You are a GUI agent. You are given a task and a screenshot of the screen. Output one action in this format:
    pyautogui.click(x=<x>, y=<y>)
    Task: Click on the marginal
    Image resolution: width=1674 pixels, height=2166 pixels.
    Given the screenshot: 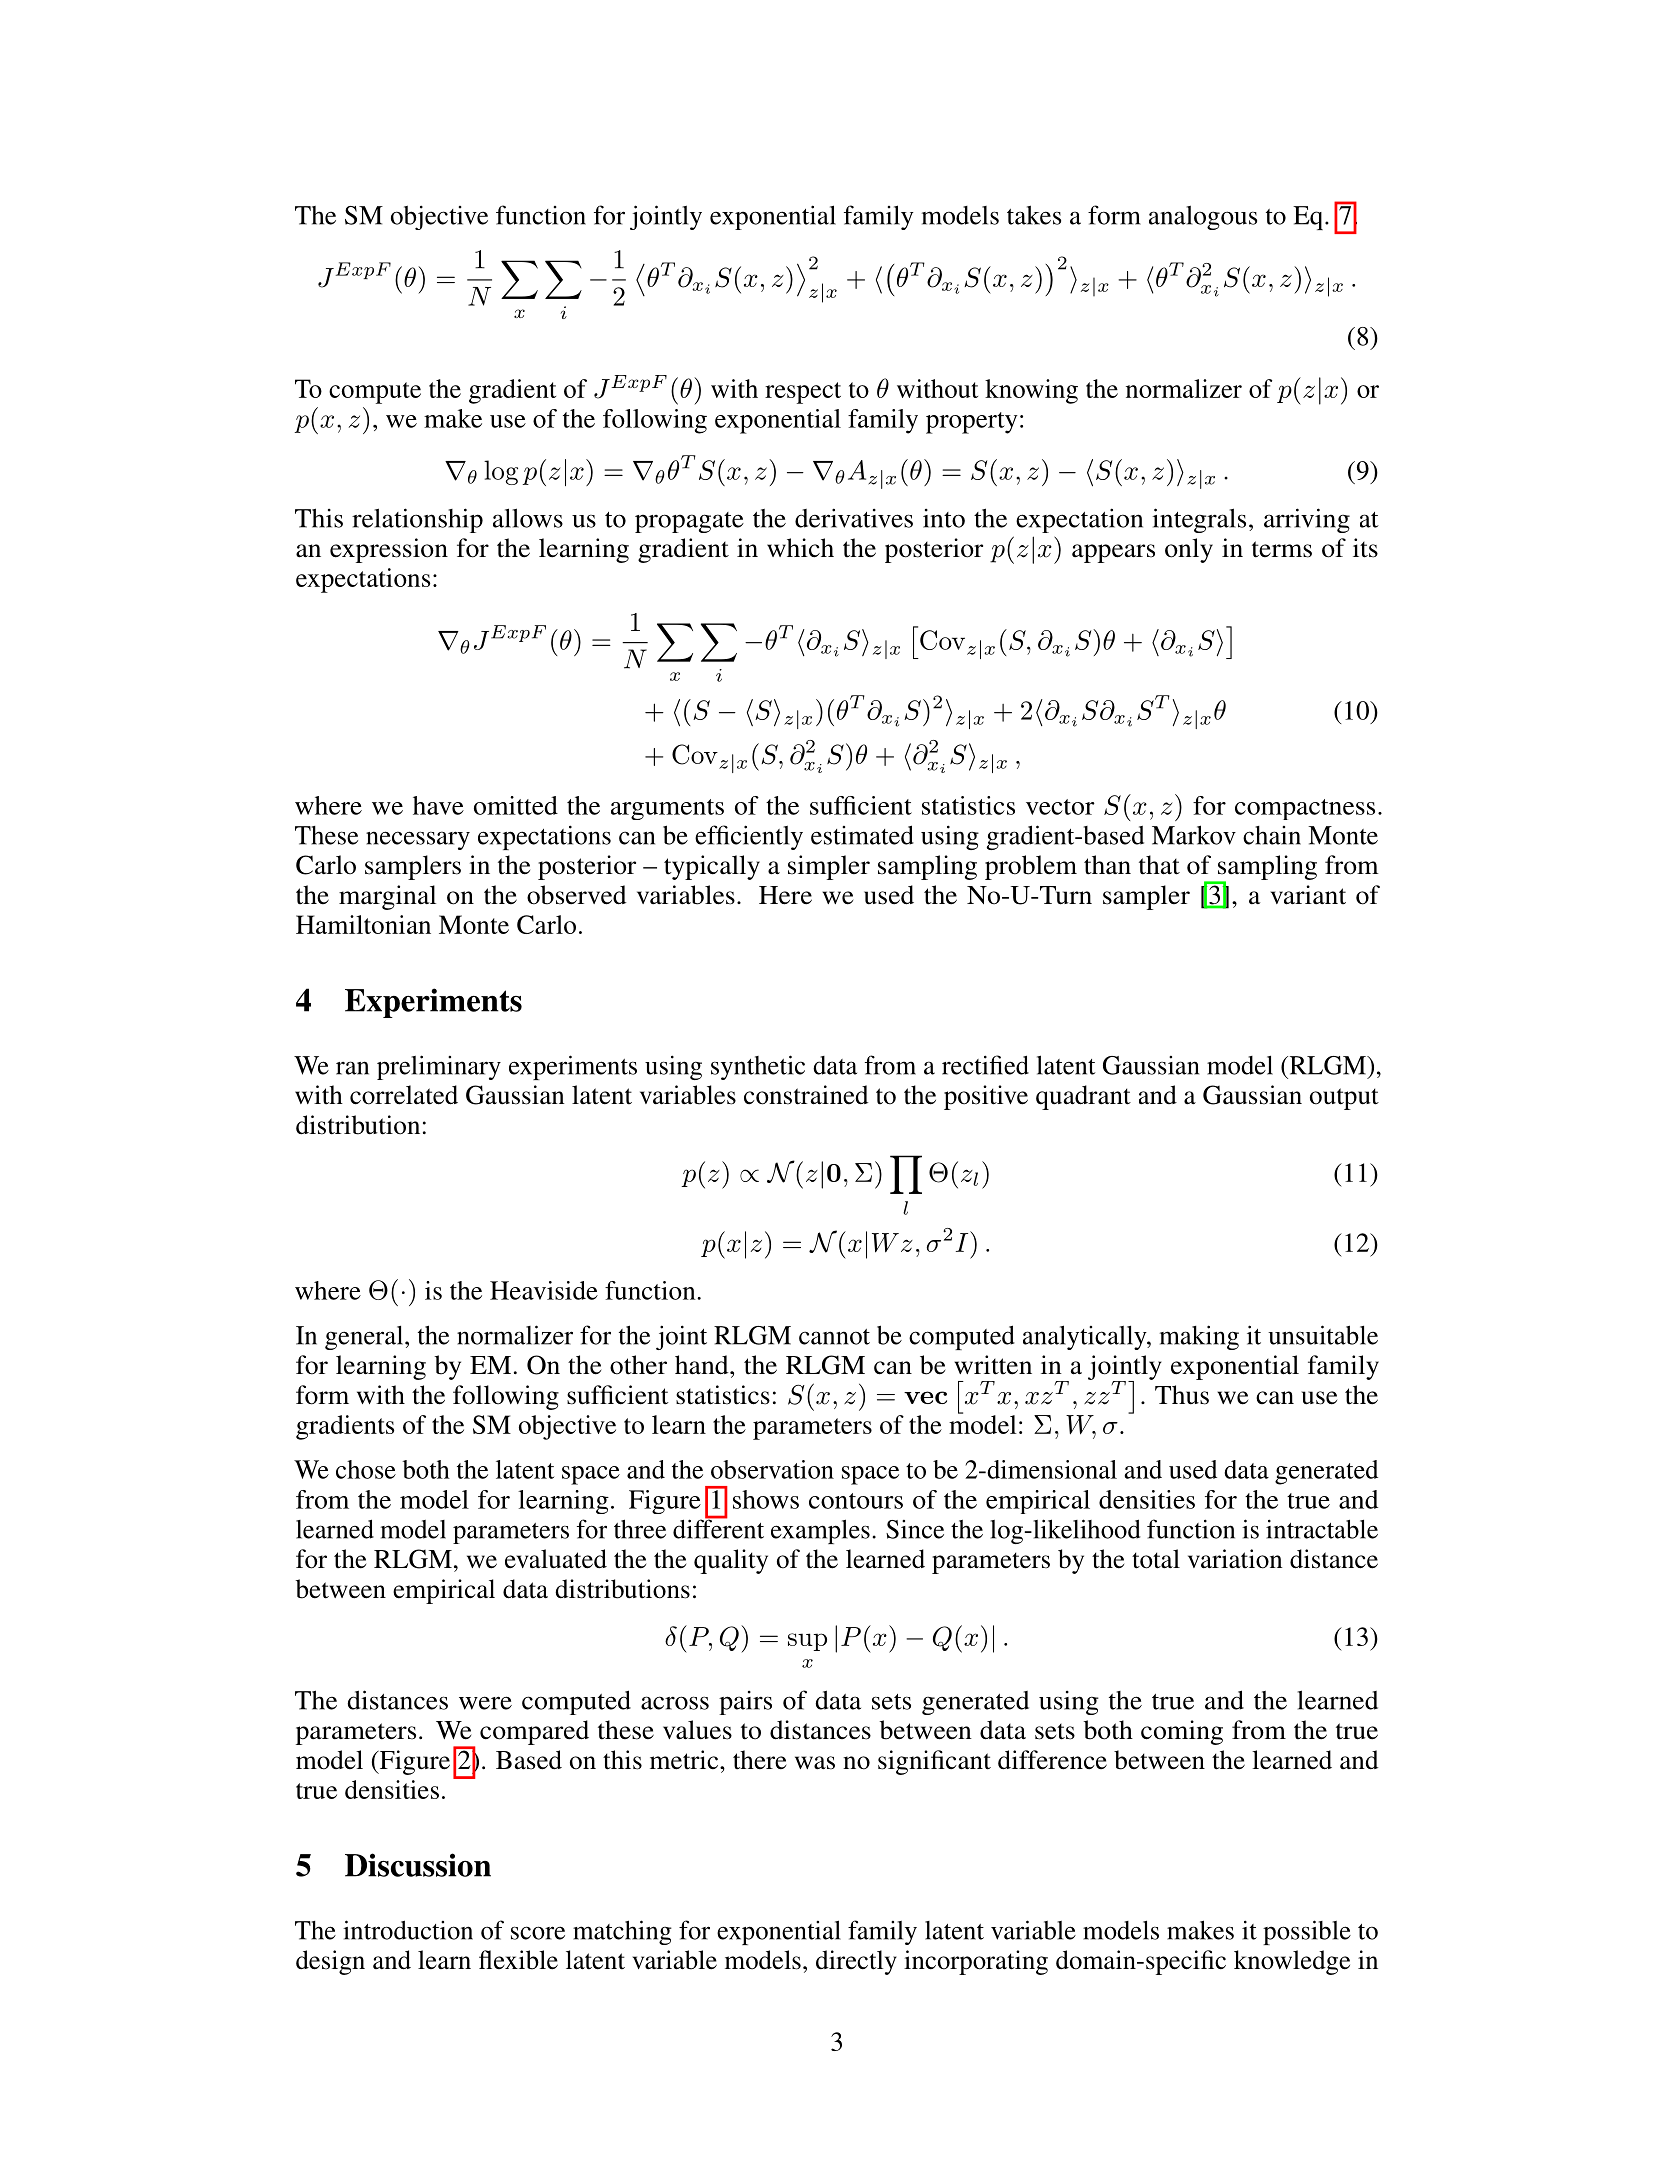 What is the action you would take?
    pyautogui.click(x=387, y=897)
